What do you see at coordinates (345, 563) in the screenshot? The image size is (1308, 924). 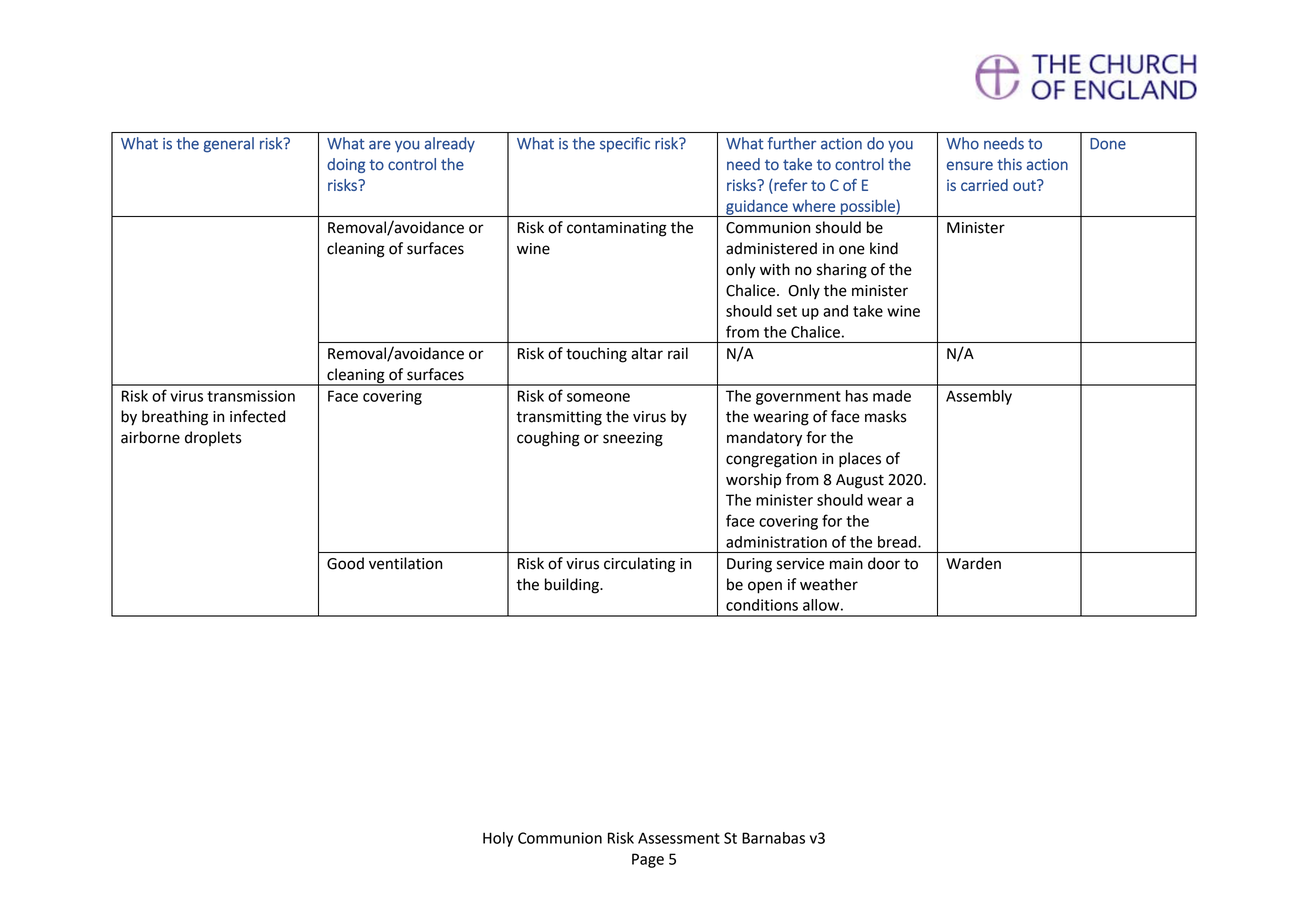 I see `Good` at bounding box center [345, 563].
